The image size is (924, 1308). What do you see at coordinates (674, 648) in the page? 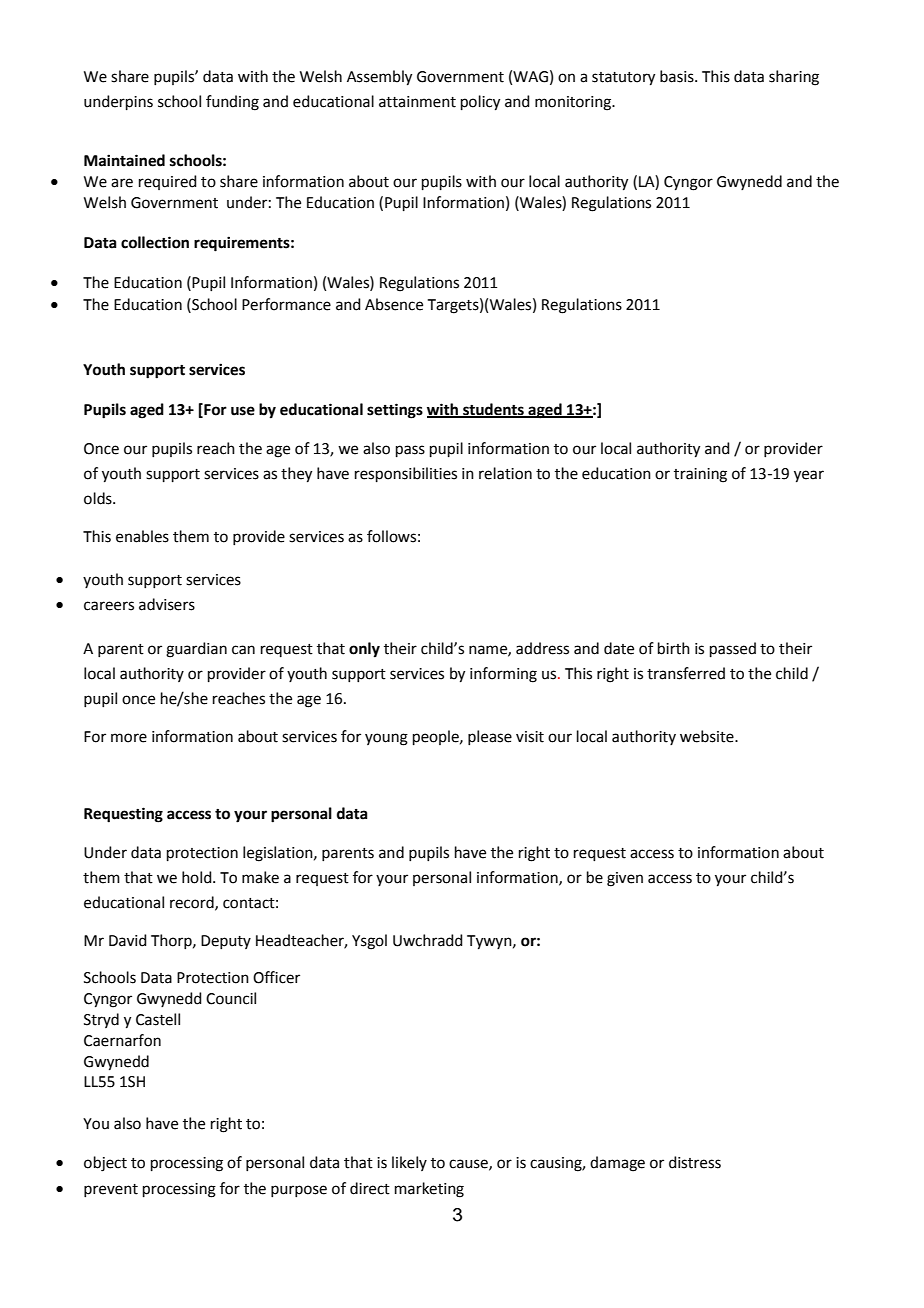
I see `birth` at bounding box center [674, 648].
